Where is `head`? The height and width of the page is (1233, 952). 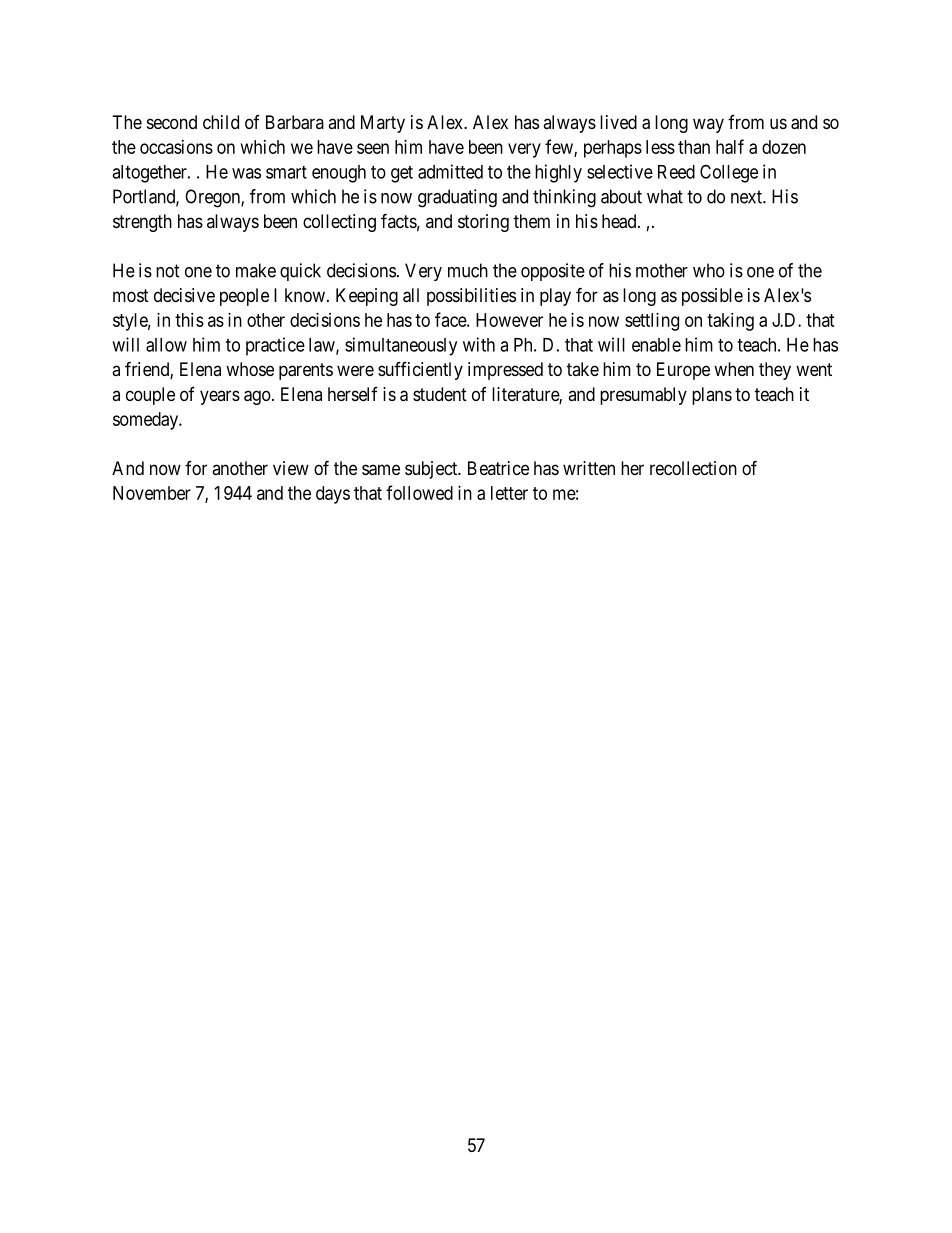
head is located at coordinates (620, 221).
